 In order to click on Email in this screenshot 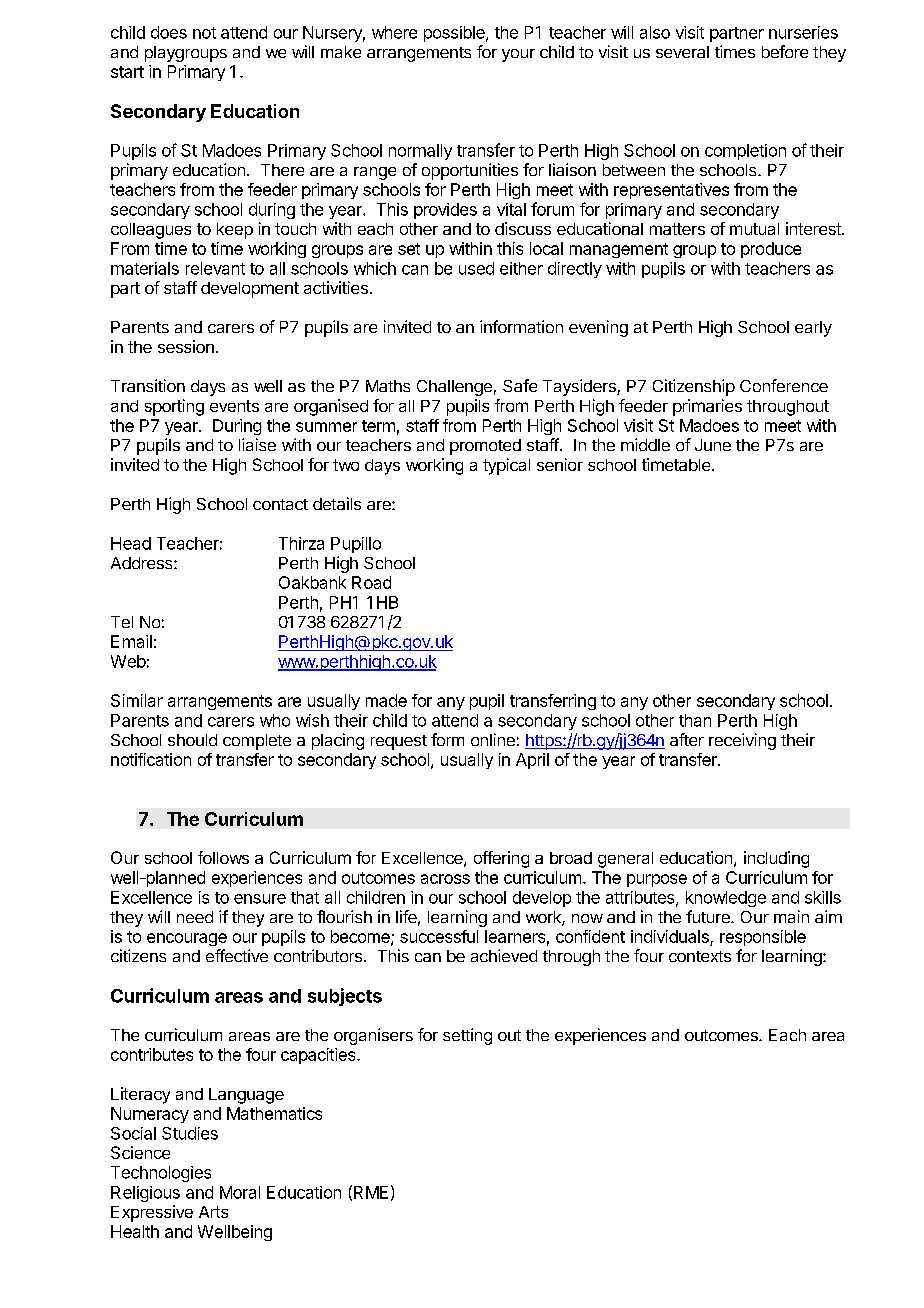, I will do `click(131, 641)`.
